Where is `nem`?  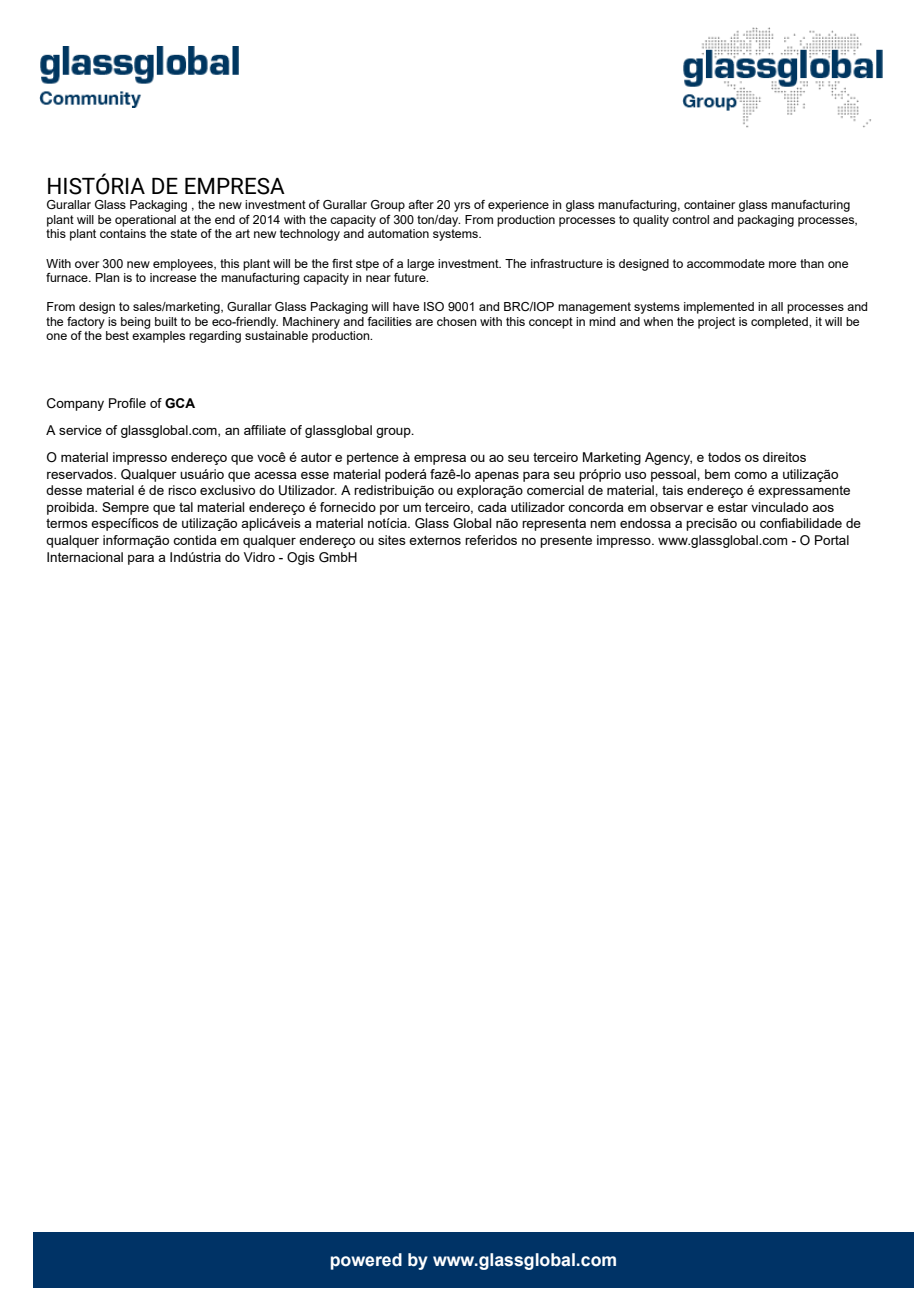
nem is located at coordinates (603, 524).
